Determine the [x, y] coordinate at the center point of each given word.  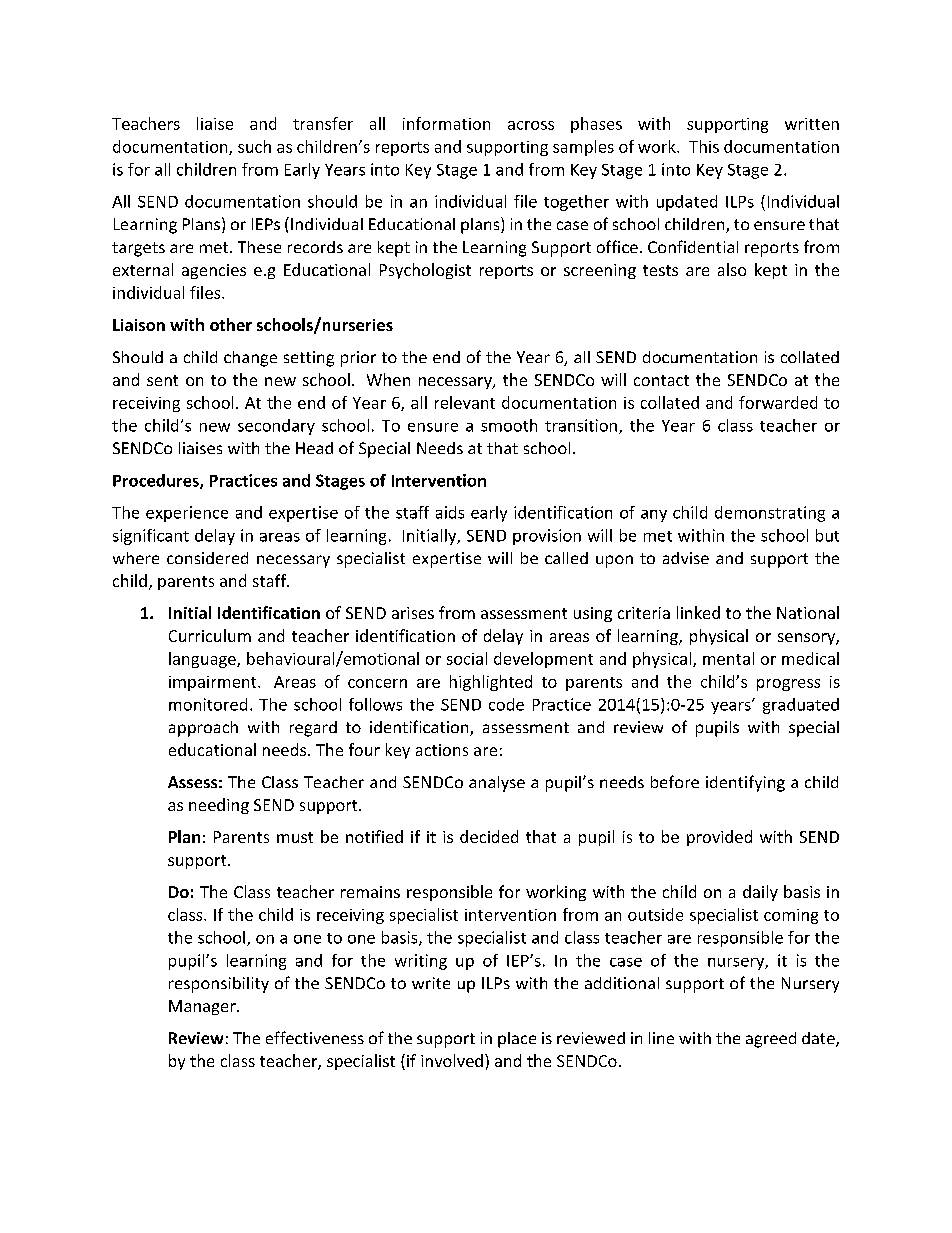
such [254, 146]
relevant [465, 402]
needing [219, 806]
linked [698, 612]
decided [489, 836]
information [446, 123]
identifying [745, 783]
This [704, 146]
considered [207, 558]
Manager [203, 1007]
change [250, 359]
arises [413, 613]
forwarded [778, 402]
